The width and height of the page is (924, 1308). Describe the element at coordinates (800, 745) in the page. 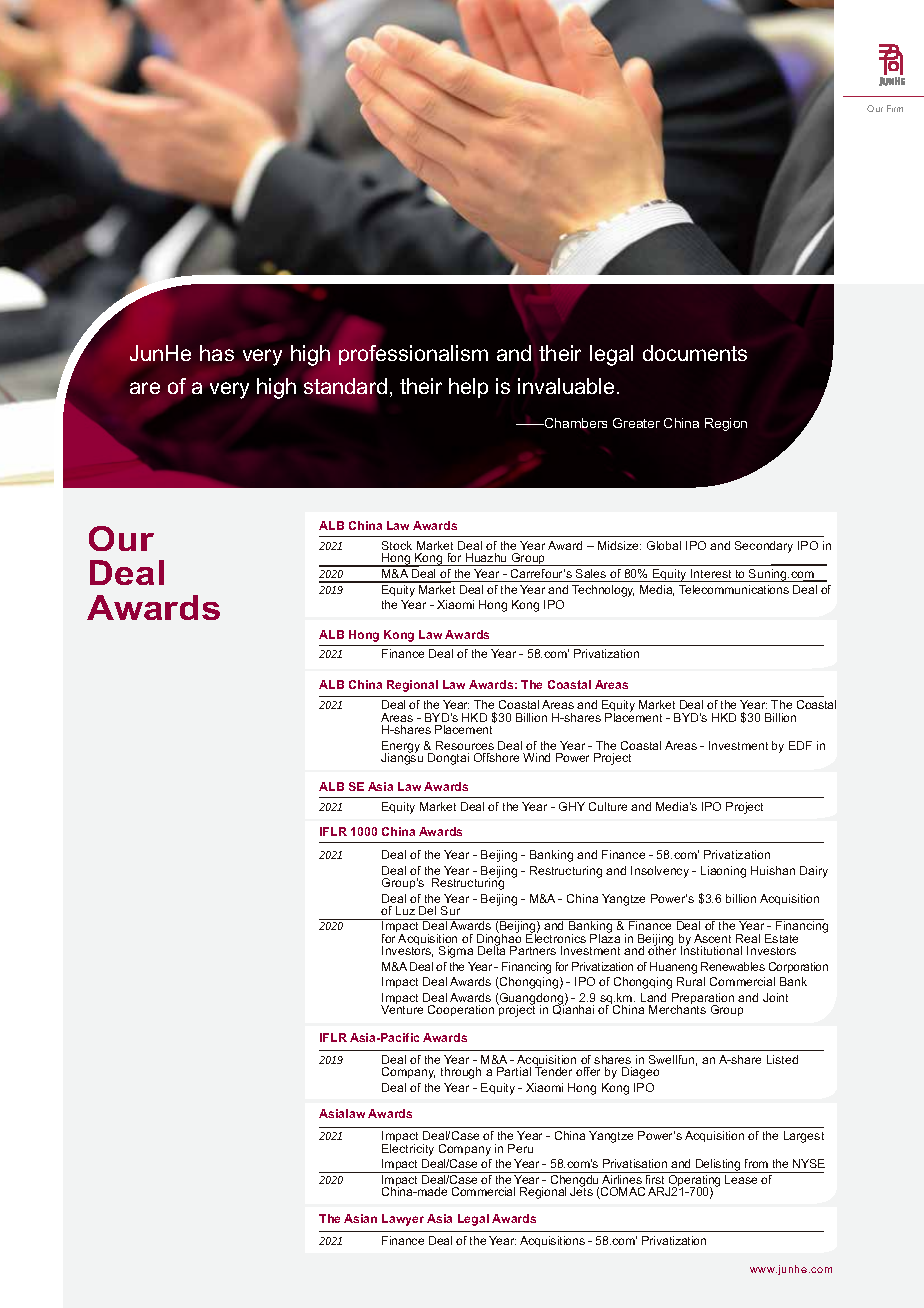

I see `EDF` at that location.
